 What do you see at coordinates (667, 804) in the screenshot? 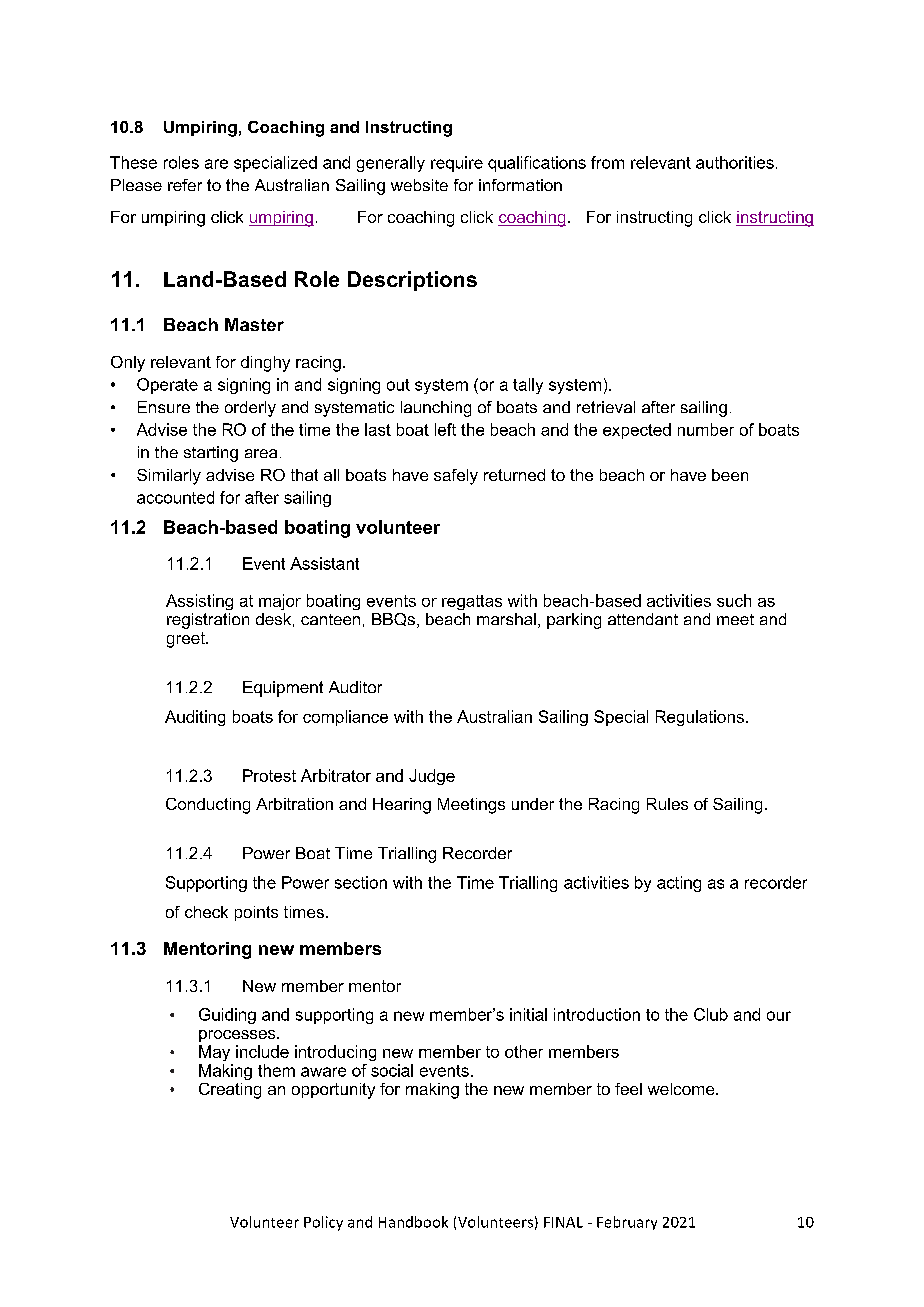
I see `Rules` at bounding box center [667, 804].
